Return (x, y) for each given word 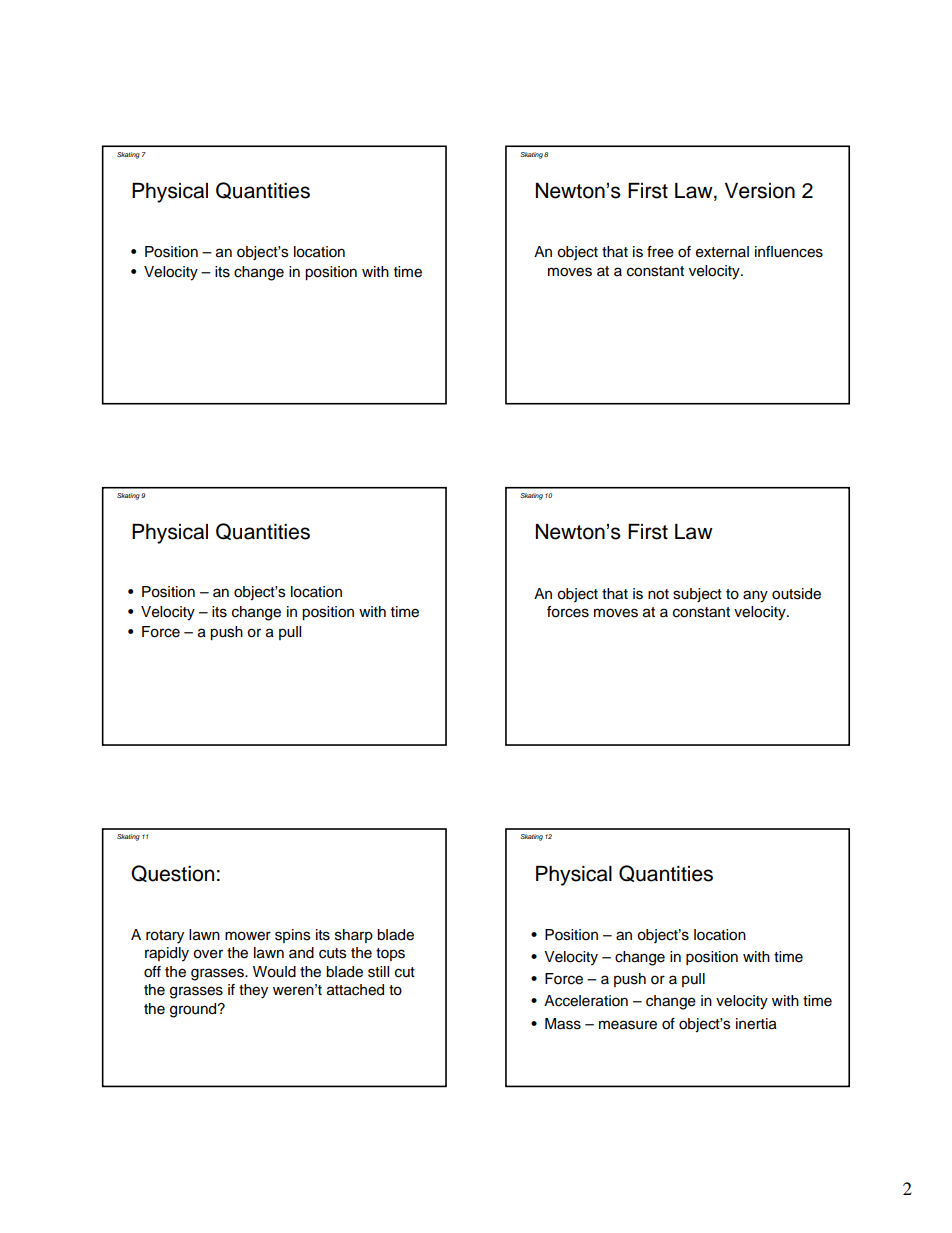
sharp (354, 936)
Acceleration (586, 1001)
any (755, 596)
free (660, 252)
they (253, 991)
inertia (756, 1024)
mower (248, 936)
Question (172, 873)
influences (789, 252)
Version (760, 191)
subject (697, 595)
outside (796, 594)
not (658, 594)
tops (390, 954)
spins (292, 936)
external (722, 252)
